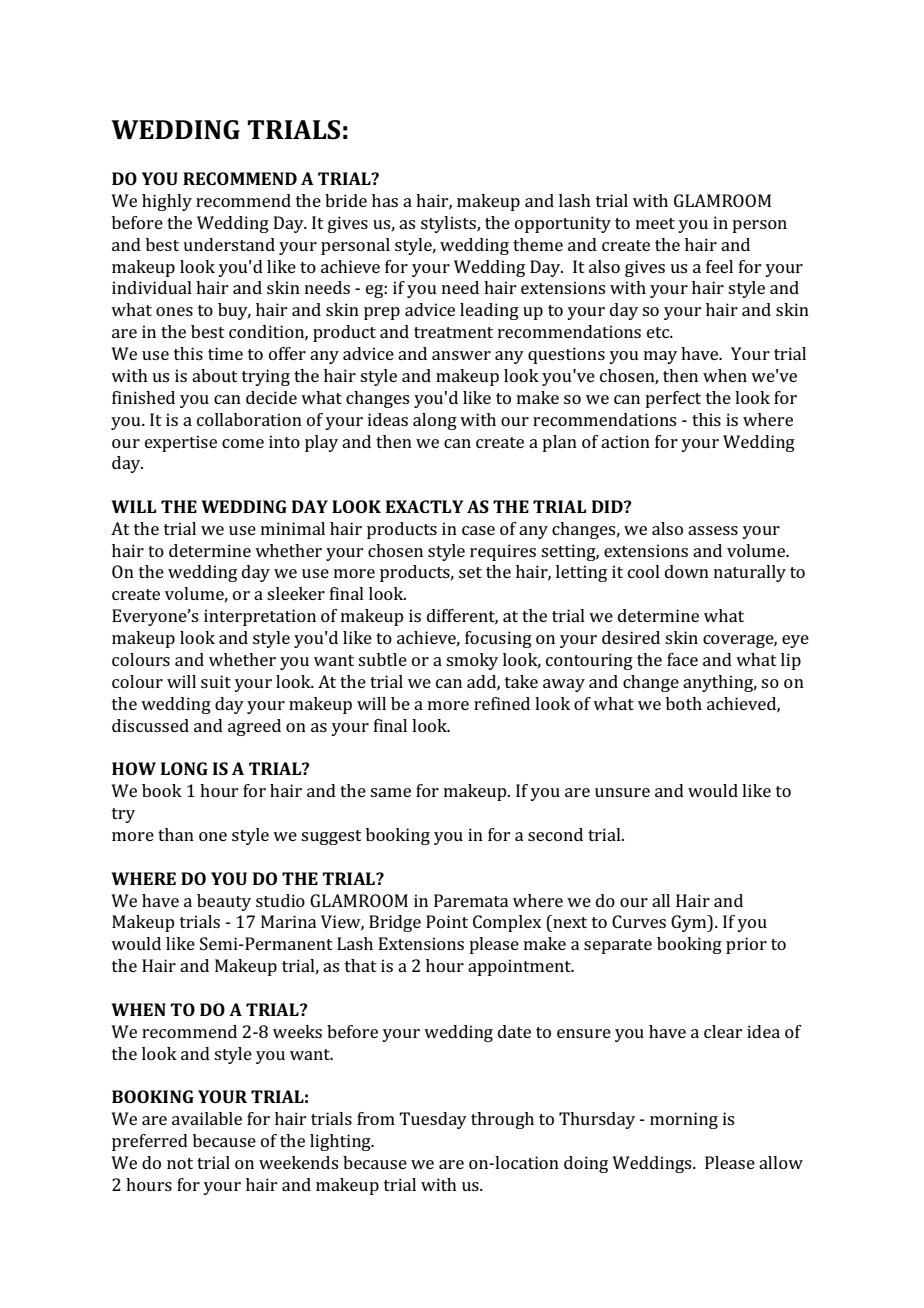 This screenshot has height=1308, width=924. I want to click on requires, so click(503, 552).
